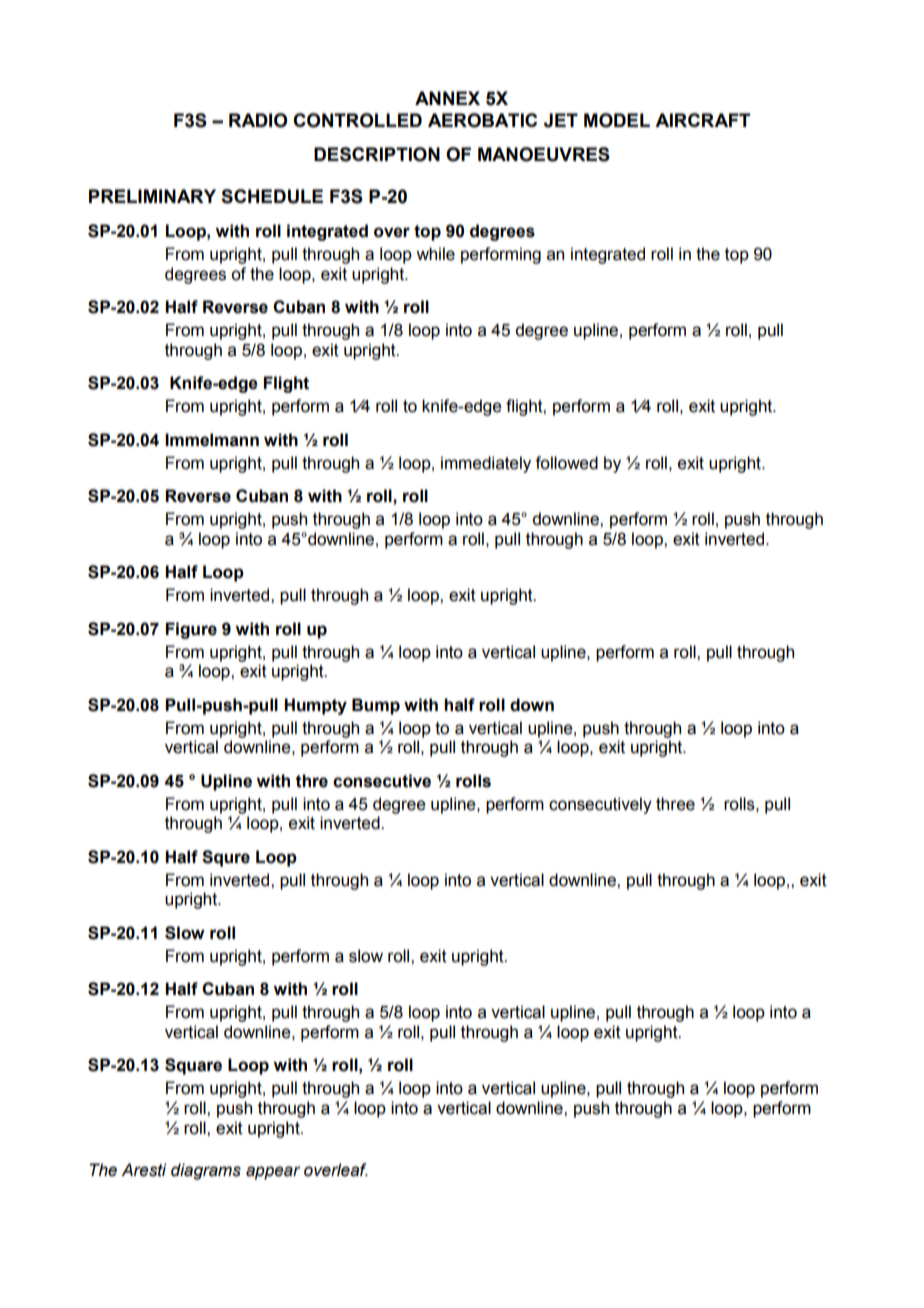 The height and width of the screenshot is (1308, 924). What do you see at coordinates (566, 463) in the screenshot?
I see `followed` at bounding box center [566, 463].
